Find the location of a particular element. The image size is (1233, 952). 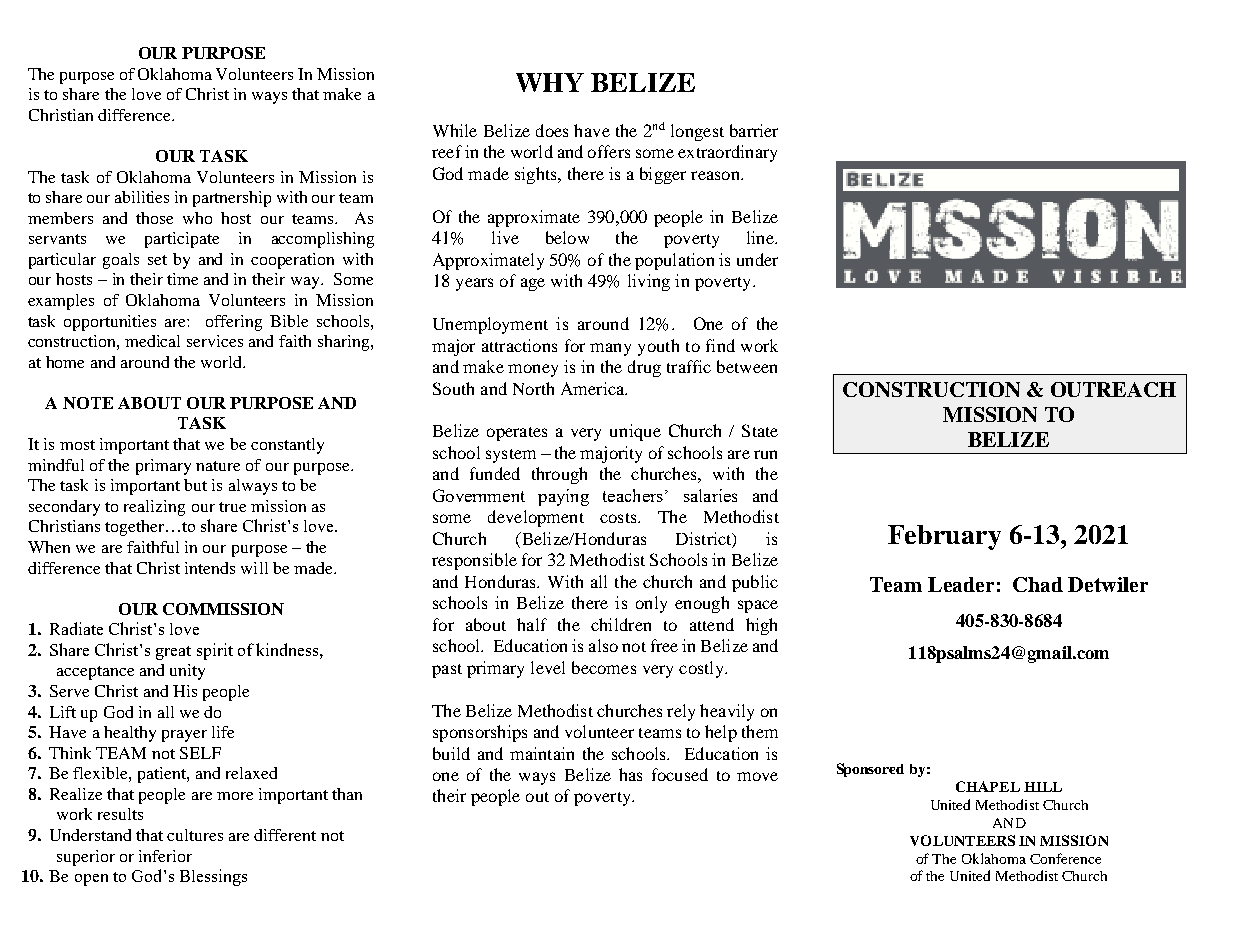

line is located at coordinates (761, 237).
